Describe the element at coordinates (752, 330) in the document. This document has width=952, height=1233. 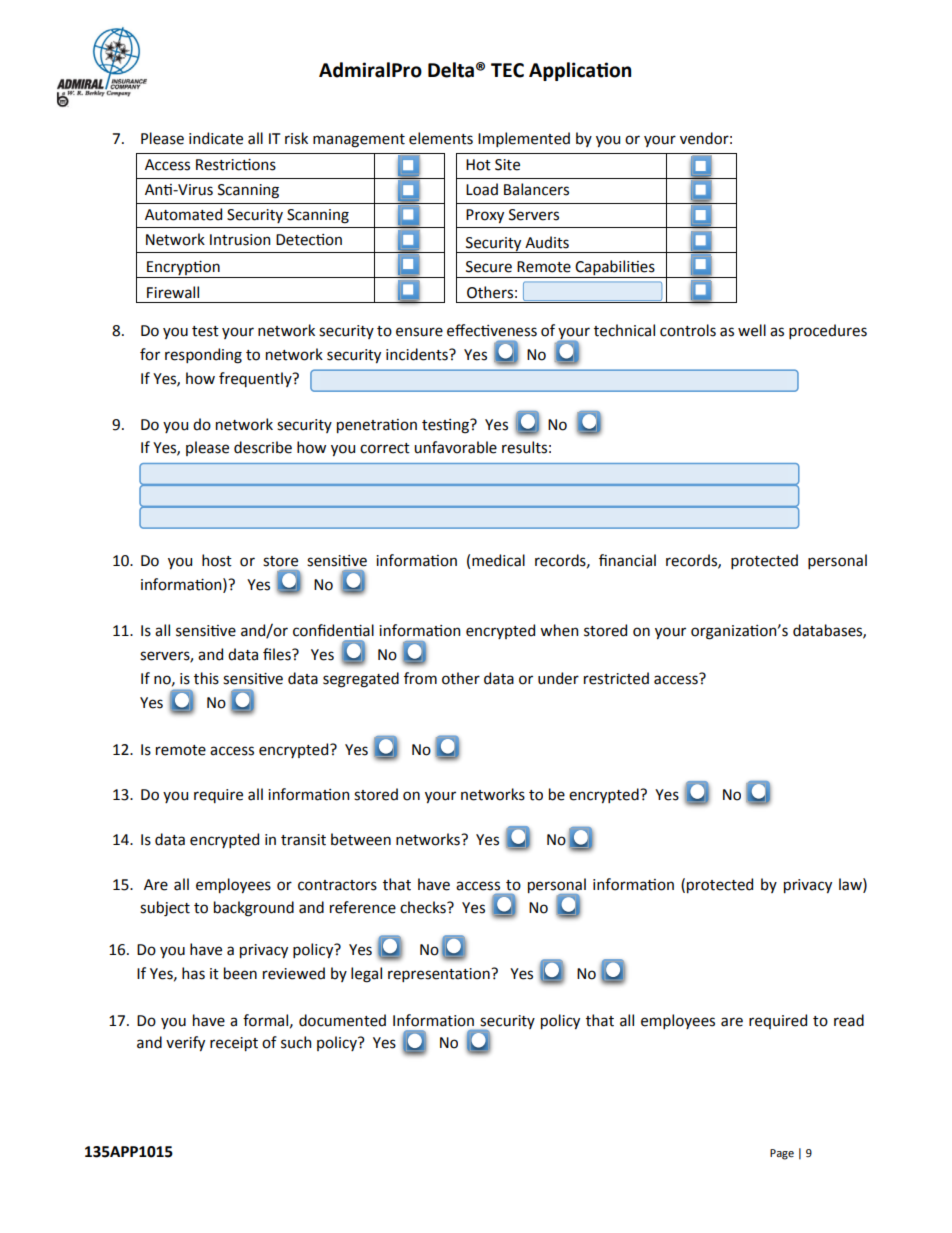
I see `well` at that location.
